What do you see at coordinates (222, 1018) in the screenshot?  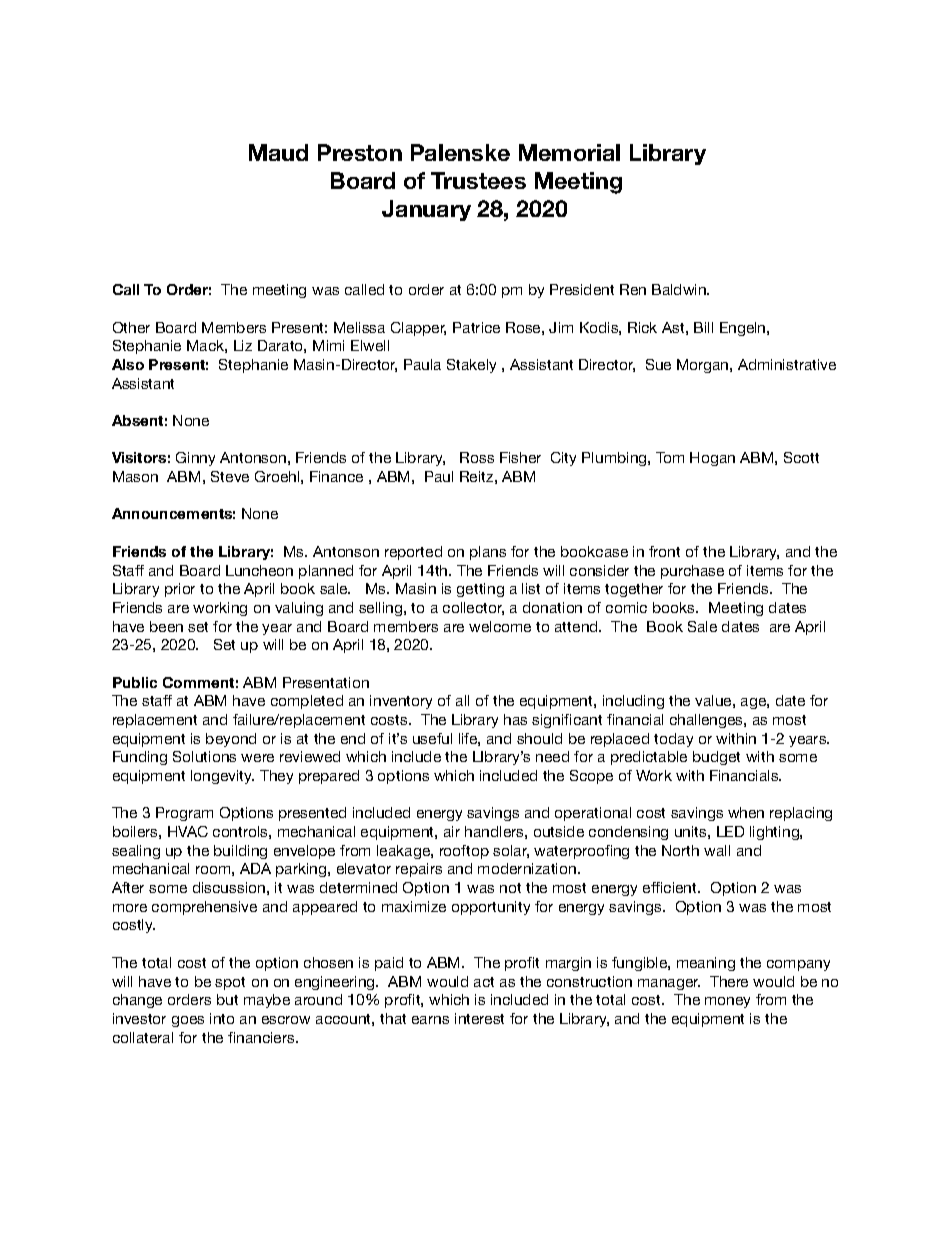 I see `into` at bounding box center [222, 1018].
